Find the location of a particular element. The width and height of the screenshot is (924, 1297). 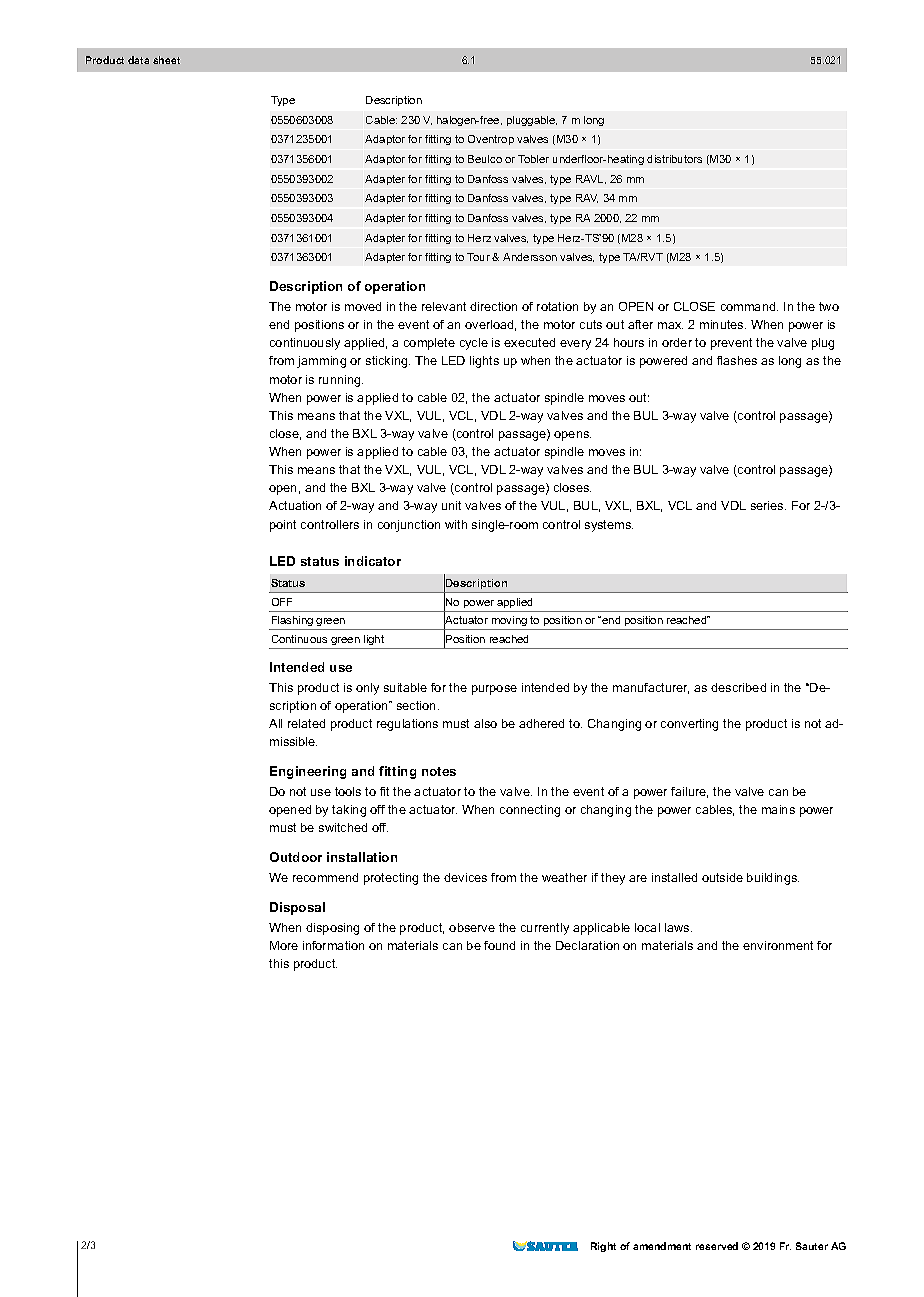

described is located at coordinates (738, 687).
